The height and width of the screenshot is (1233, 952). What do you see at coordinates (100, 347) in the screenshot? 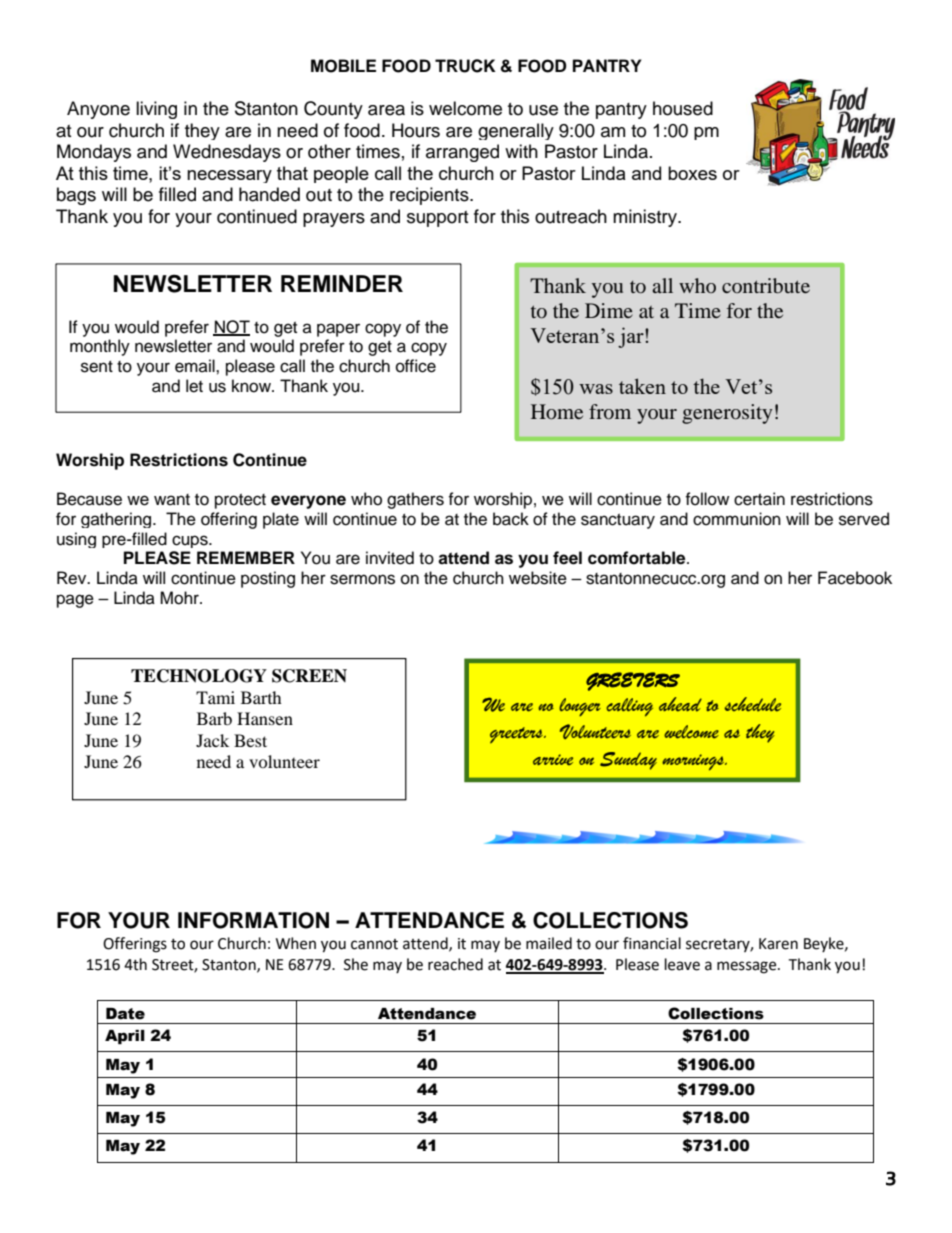
I see `monthly` at bounding box center [100, 347].
